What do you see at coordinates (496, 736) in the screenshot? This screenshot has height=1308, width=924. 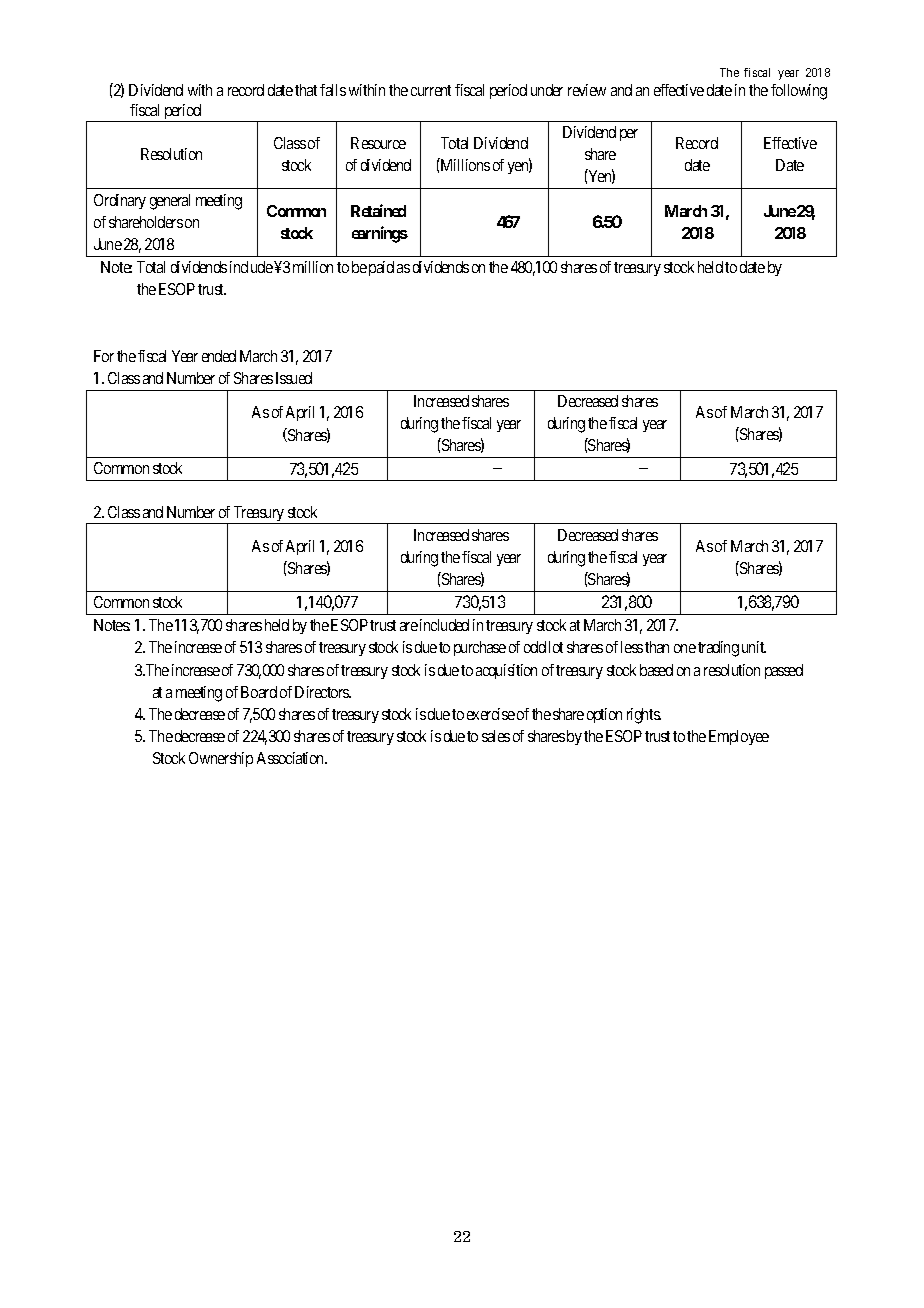 I see `sales` at bounding box center [496, 736].
